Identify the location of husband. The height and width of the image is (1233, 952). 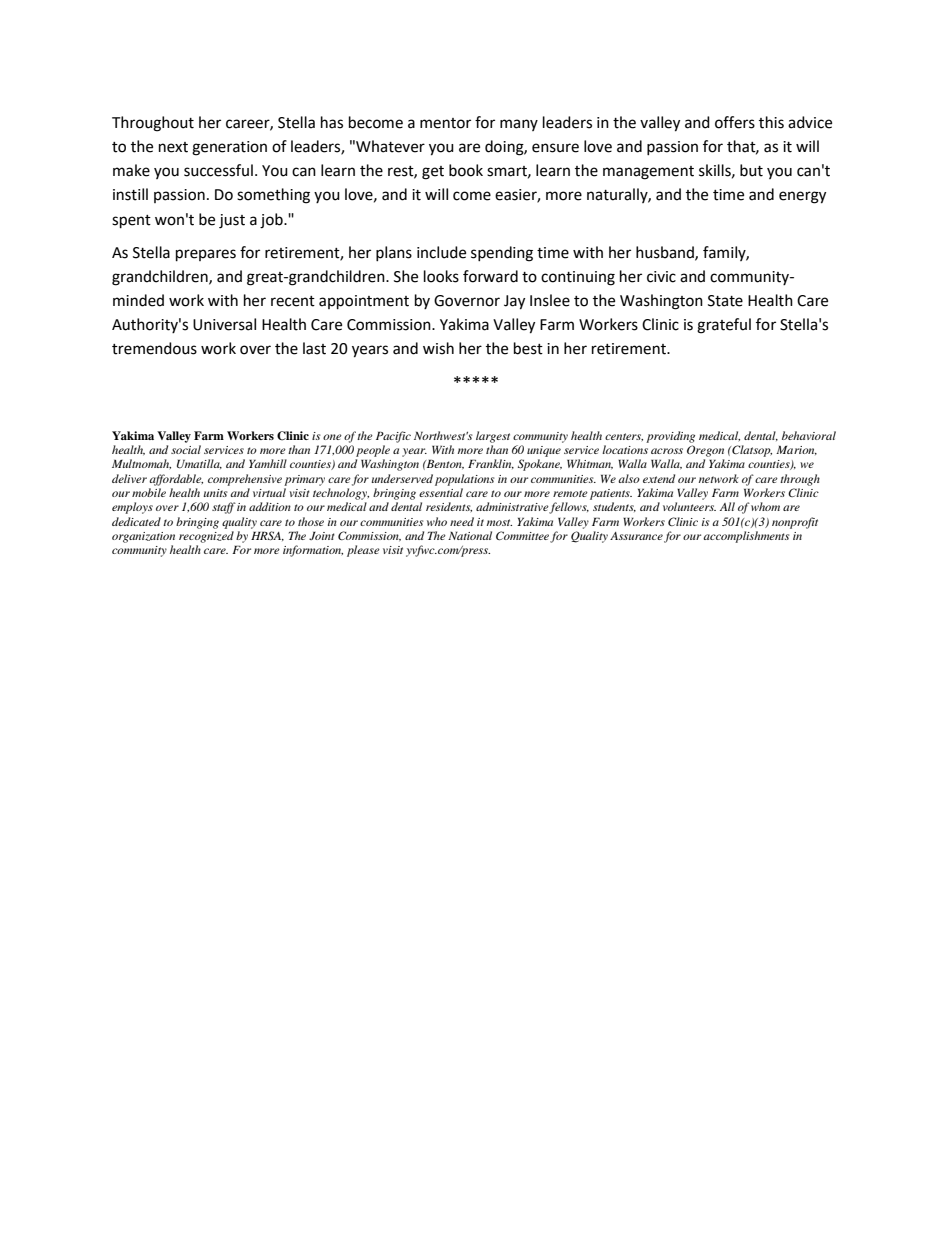
(666, 253).
